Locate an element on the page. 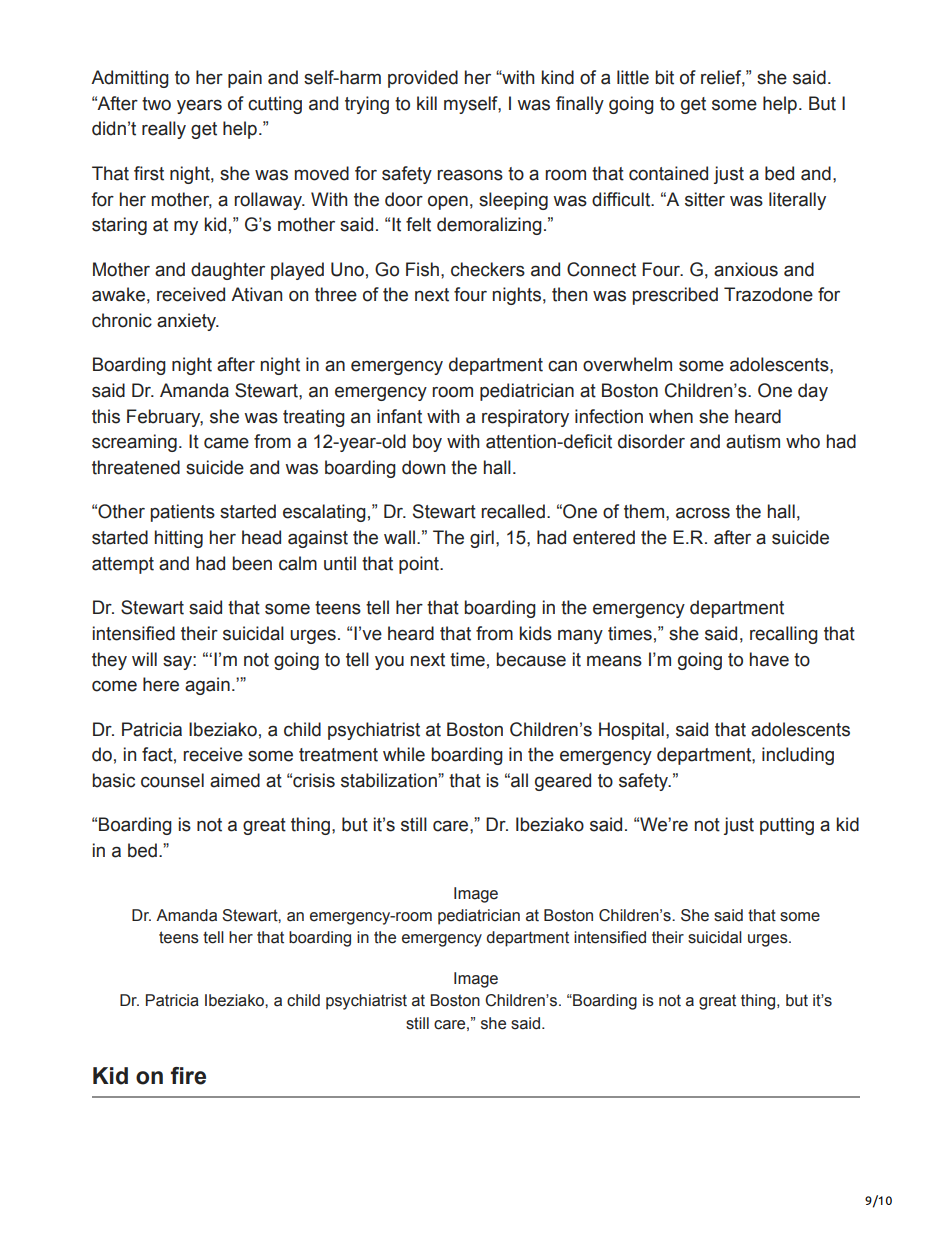  boy is located at coordinates (427, 443).
